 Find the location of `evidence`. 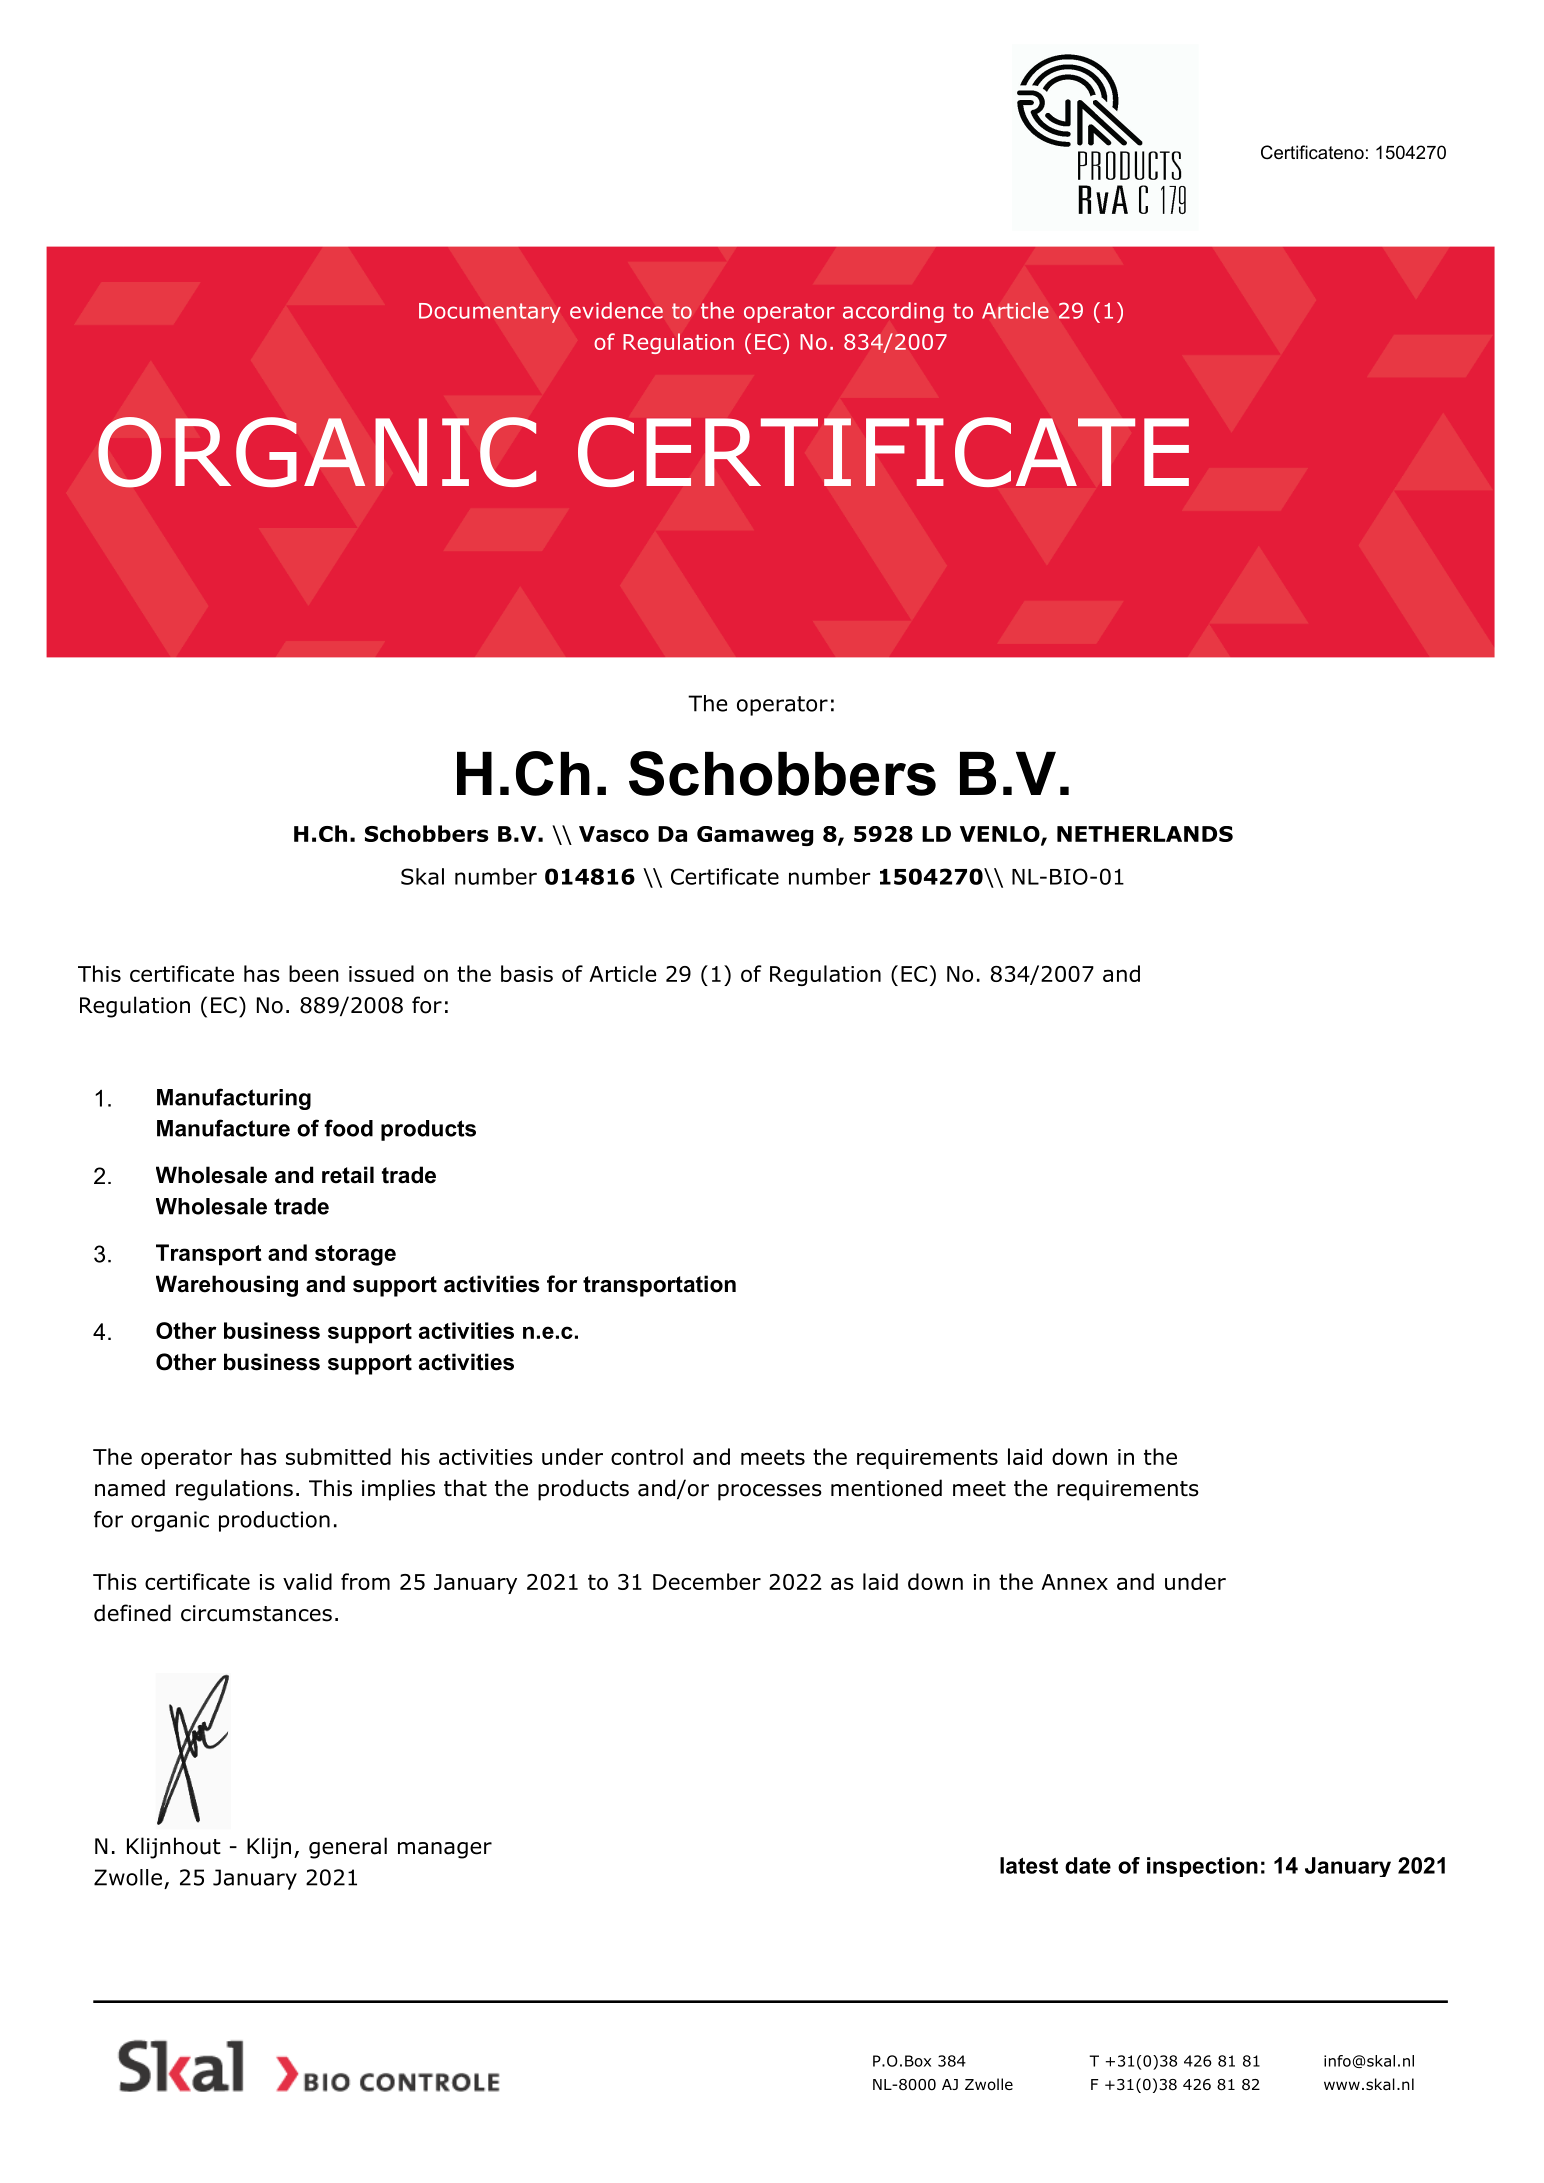

evidence is located at coordinates (616, 310).
